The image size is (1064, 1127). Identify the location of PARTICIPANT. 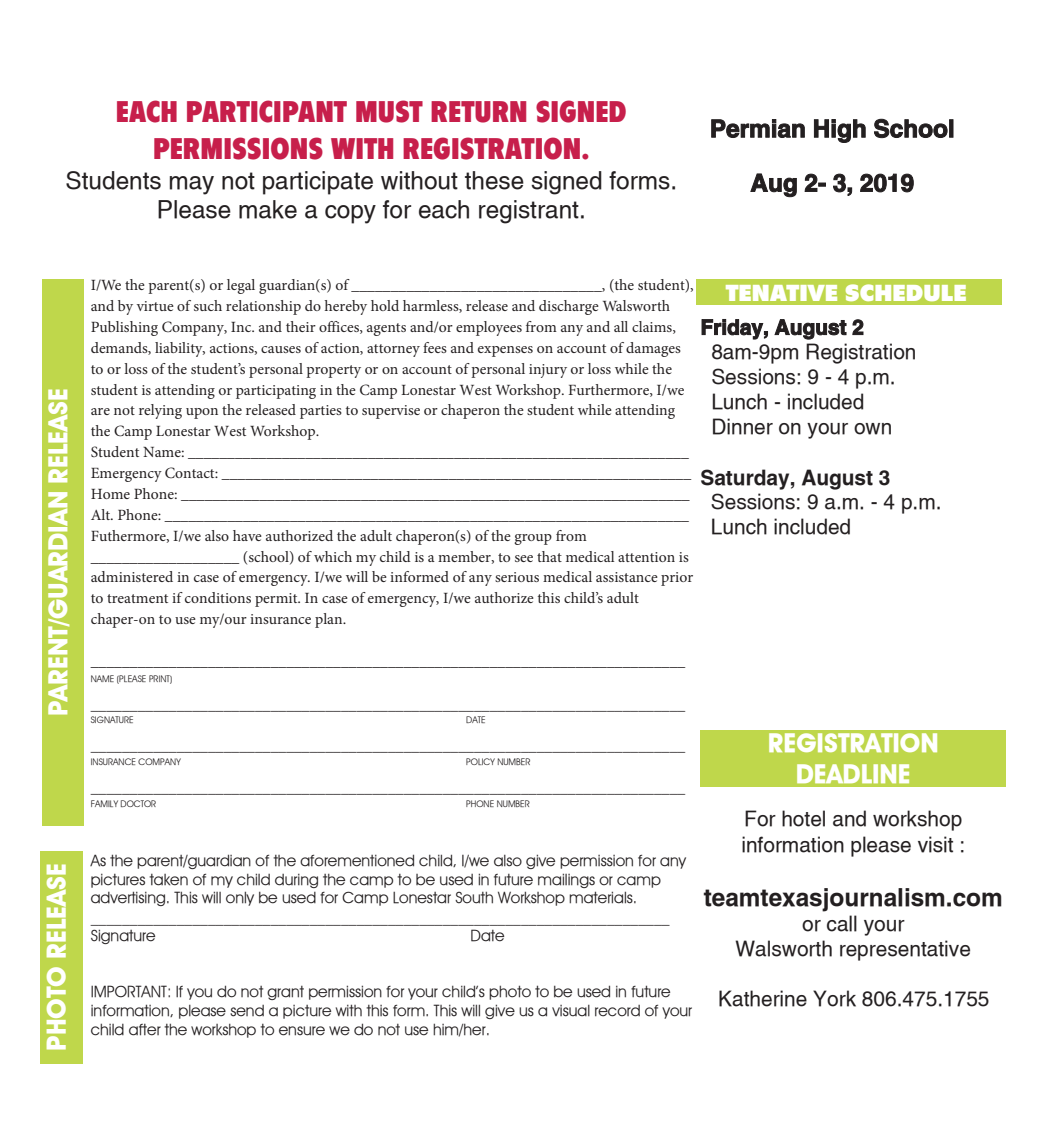
(267, 111).
